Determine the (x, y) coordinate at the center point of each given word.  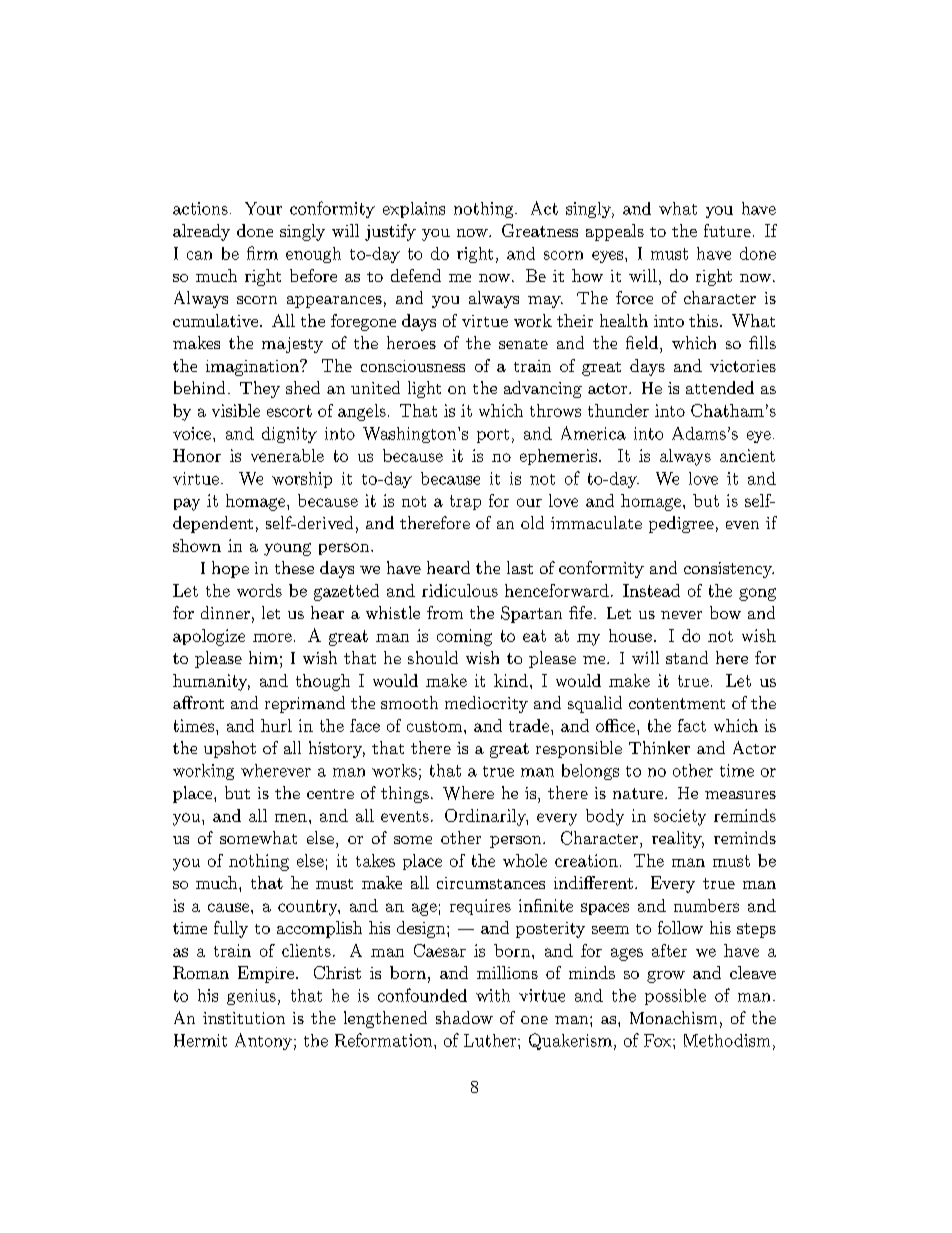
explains (414, 210)
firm (262, 253)
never (681, 615)
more (272, 637)
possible (675, 997)
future (727, 230)
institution (244, 1018)
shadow (464, 1017)
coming (464, 637)
